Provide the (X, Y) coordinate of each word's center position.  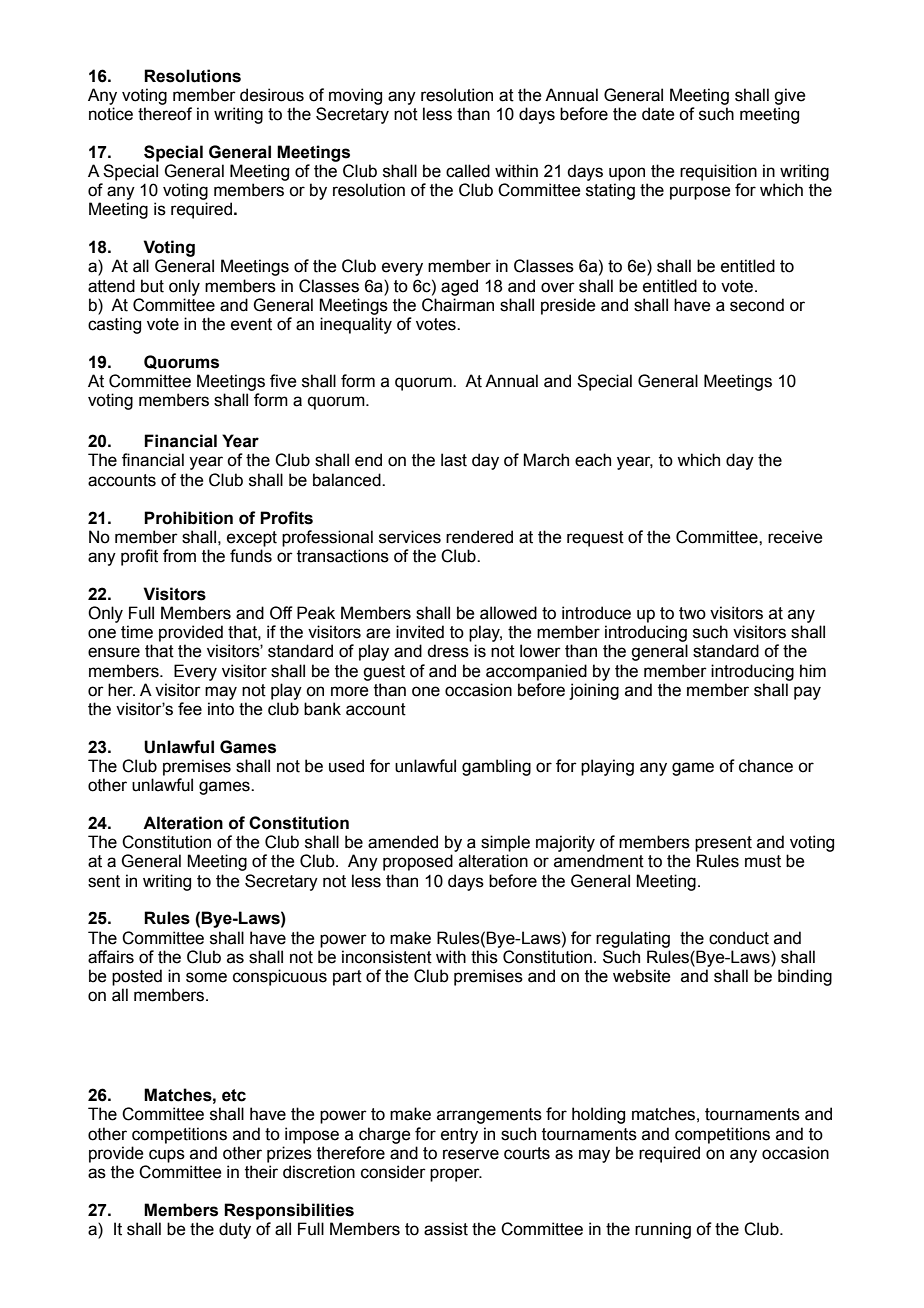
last (454, 460)
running (663, 1230)
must (763, 861)
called (468, 171)
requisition (718, 172)
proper (456, 1175)
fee (190, 709)
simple (505, 843)
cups (167, 1156)
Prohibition (188, 518)
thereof (165, 114)
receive (795, 537)
